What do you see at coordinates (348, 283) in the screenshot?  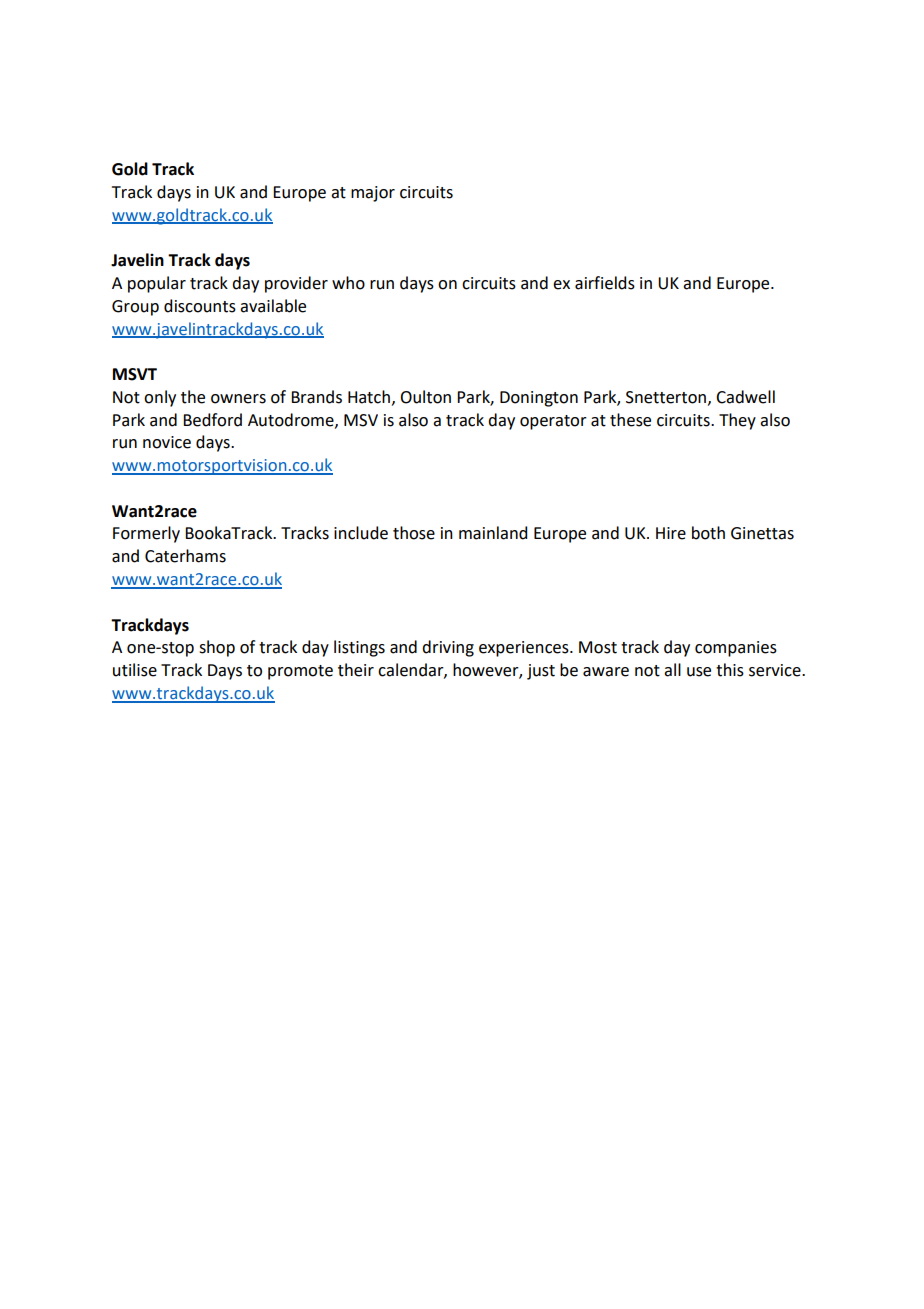 I see `who` at bounding box center [348, 283].
